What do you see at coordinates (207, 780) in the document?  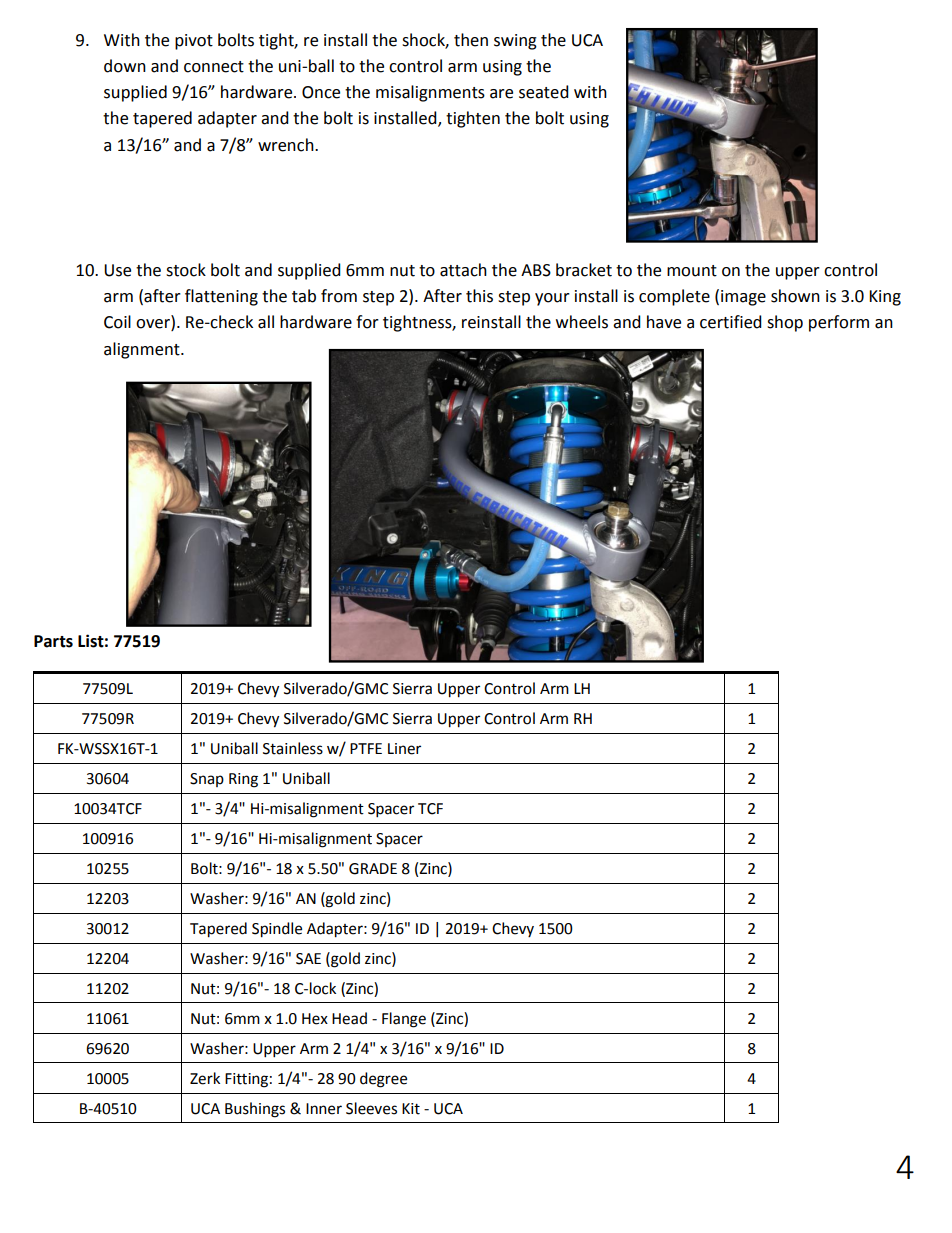 I see `Snap` at bounding box center [207, 780].
